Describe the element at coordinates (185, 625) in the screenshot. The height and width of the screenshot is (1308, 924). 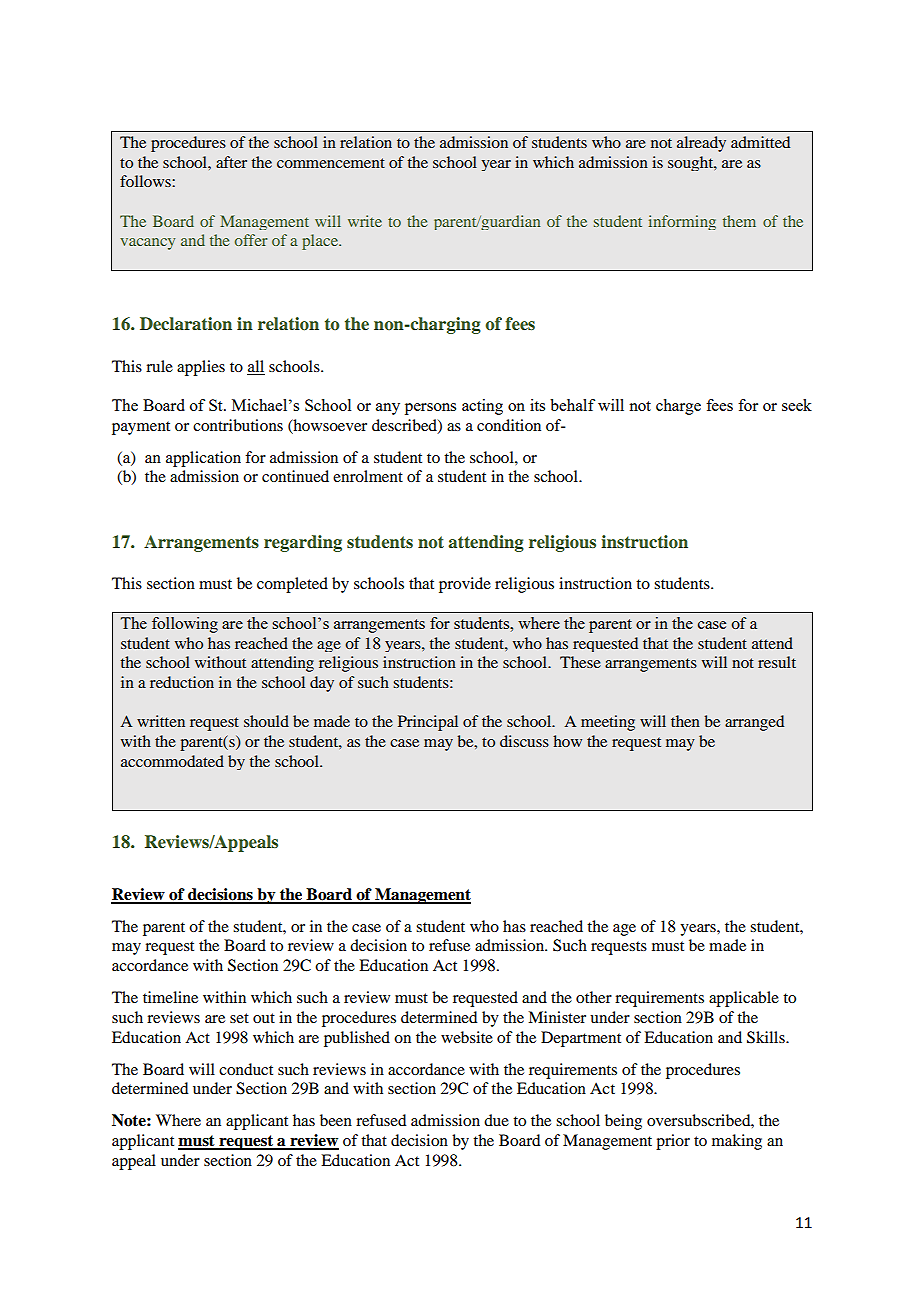
I see `following` at that location.
